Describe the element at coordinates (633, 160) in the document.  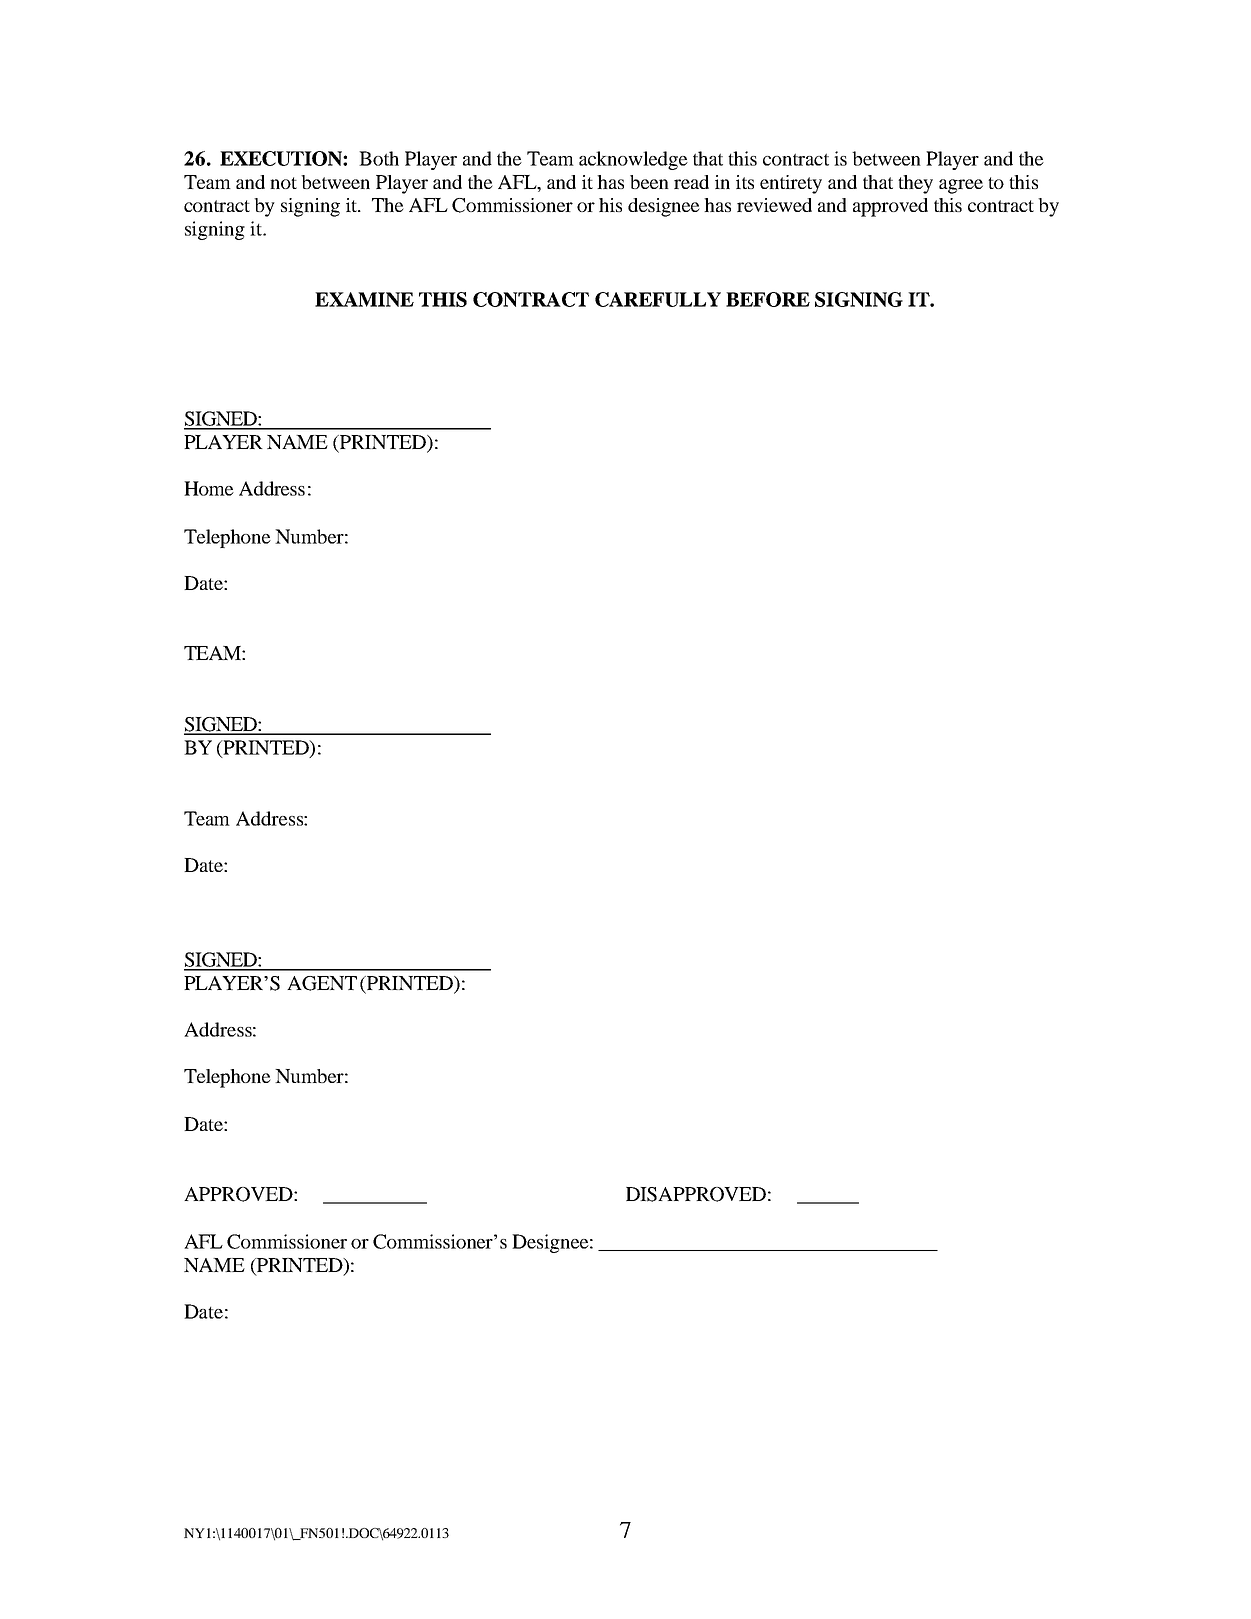
I see `acknowledge` at that location.
